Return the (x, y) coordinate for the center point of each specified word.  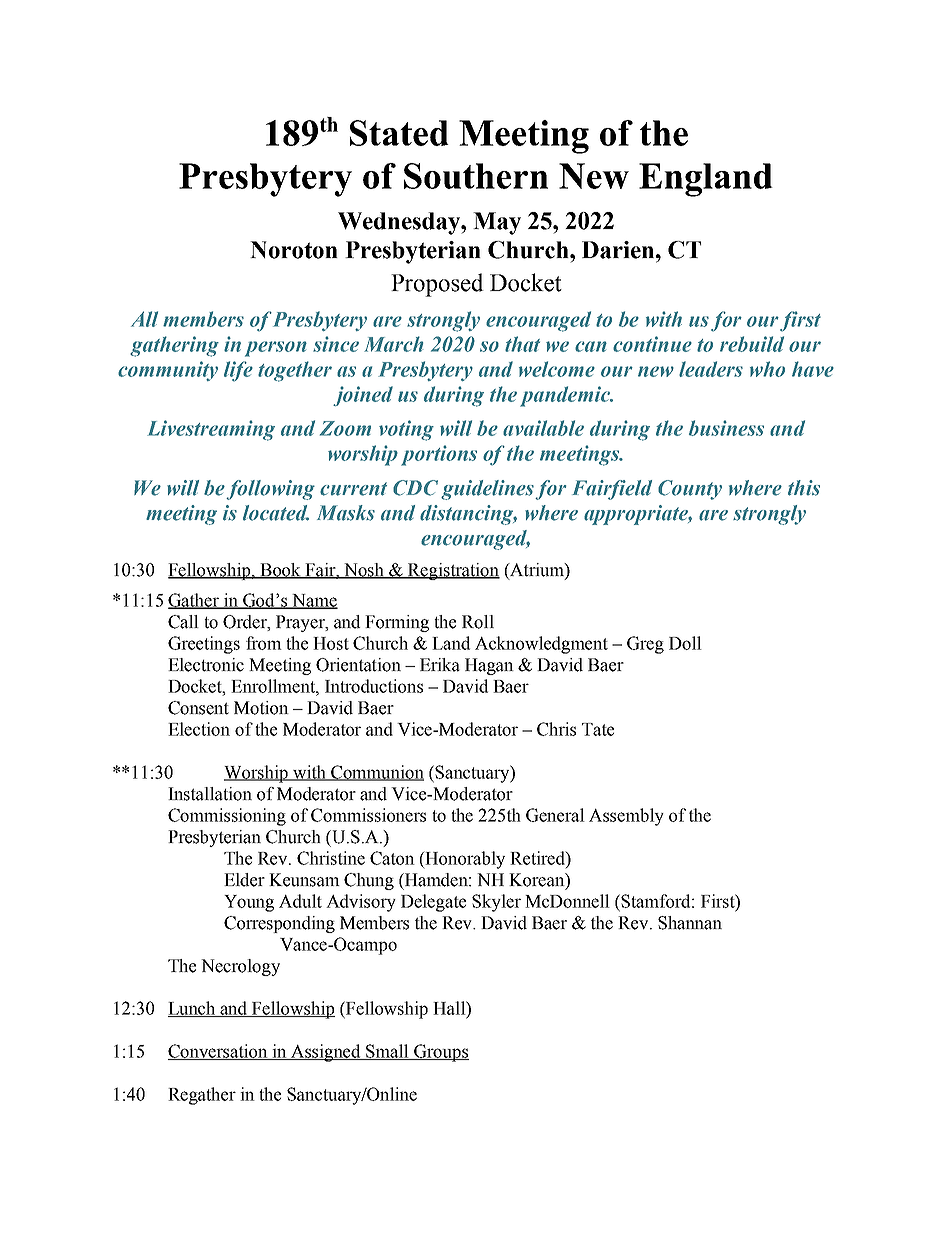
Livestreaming (211, 430)
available (543, 428)
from (264, 643)
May (497, 223)
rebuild (752, 344)
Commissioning (227, 817)
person (276, 349)
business (726, 428)
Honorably (464, 860)
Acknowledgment (541, 645)
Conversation (219, 1052)
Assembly (626, 817)
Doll (685, 643)
